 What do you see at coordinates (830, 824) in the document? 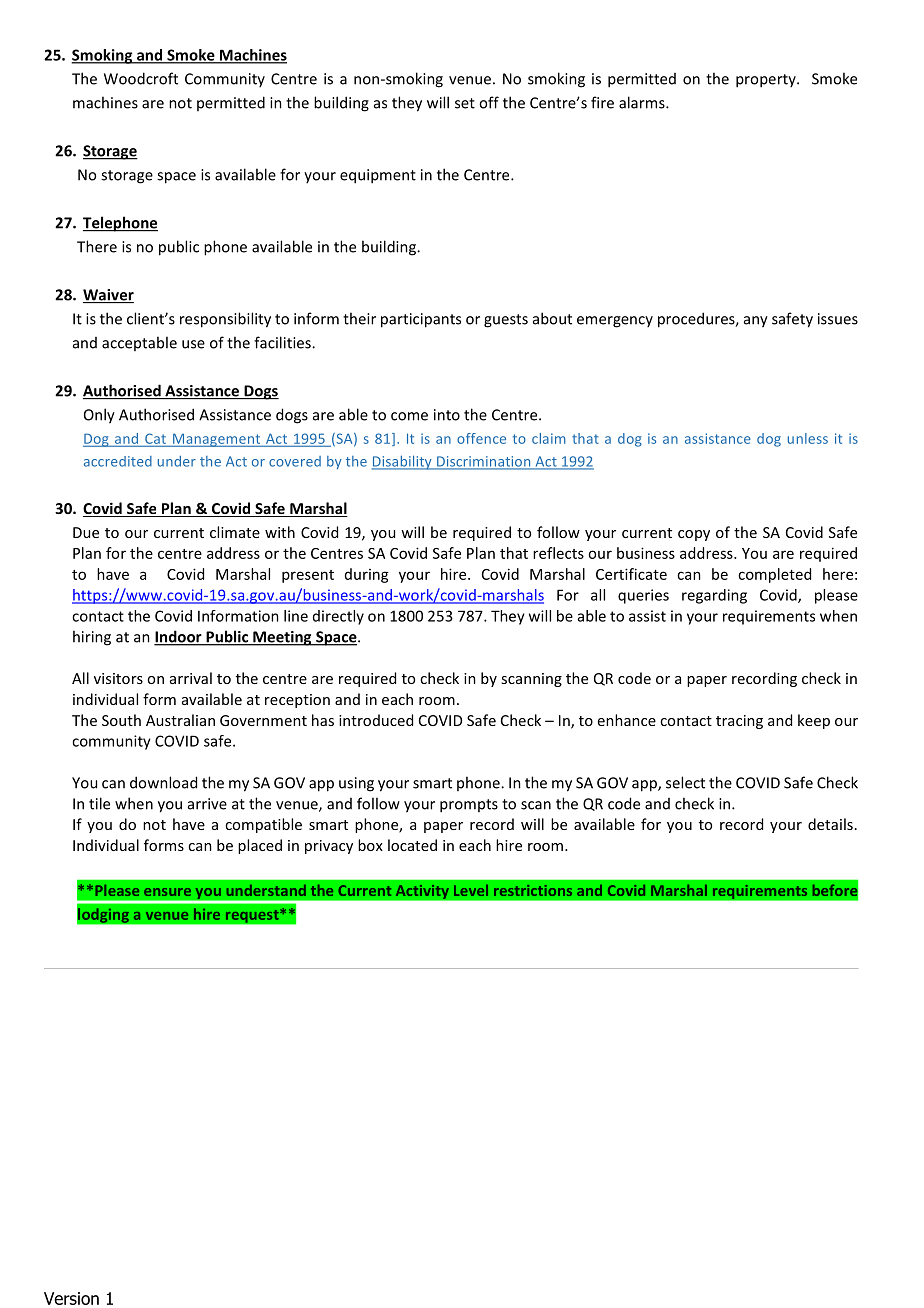
I see `details` at bounding box center [830, 824].
